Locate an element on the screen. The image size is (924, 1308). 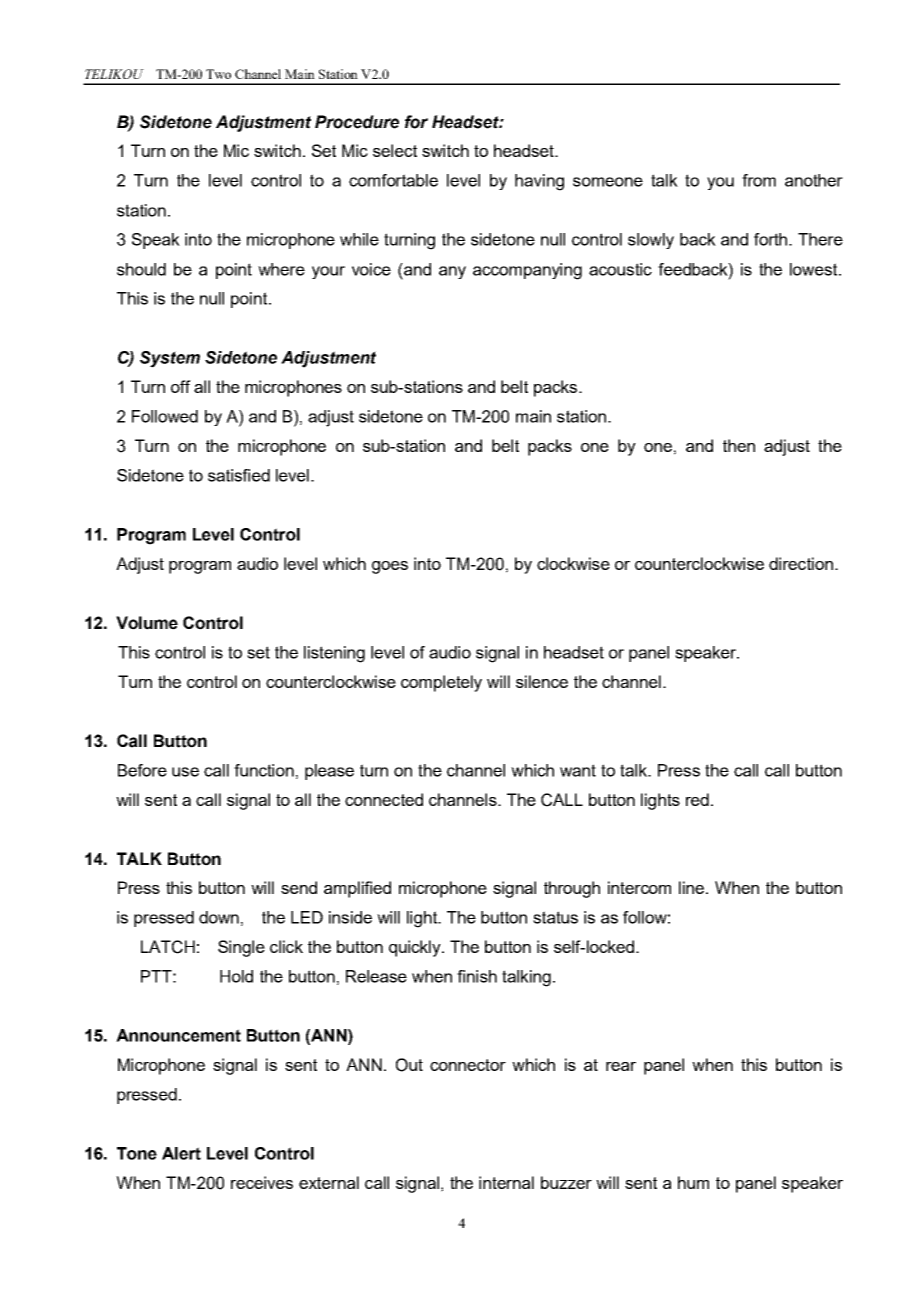
status is located at coordinates (555, 917).
